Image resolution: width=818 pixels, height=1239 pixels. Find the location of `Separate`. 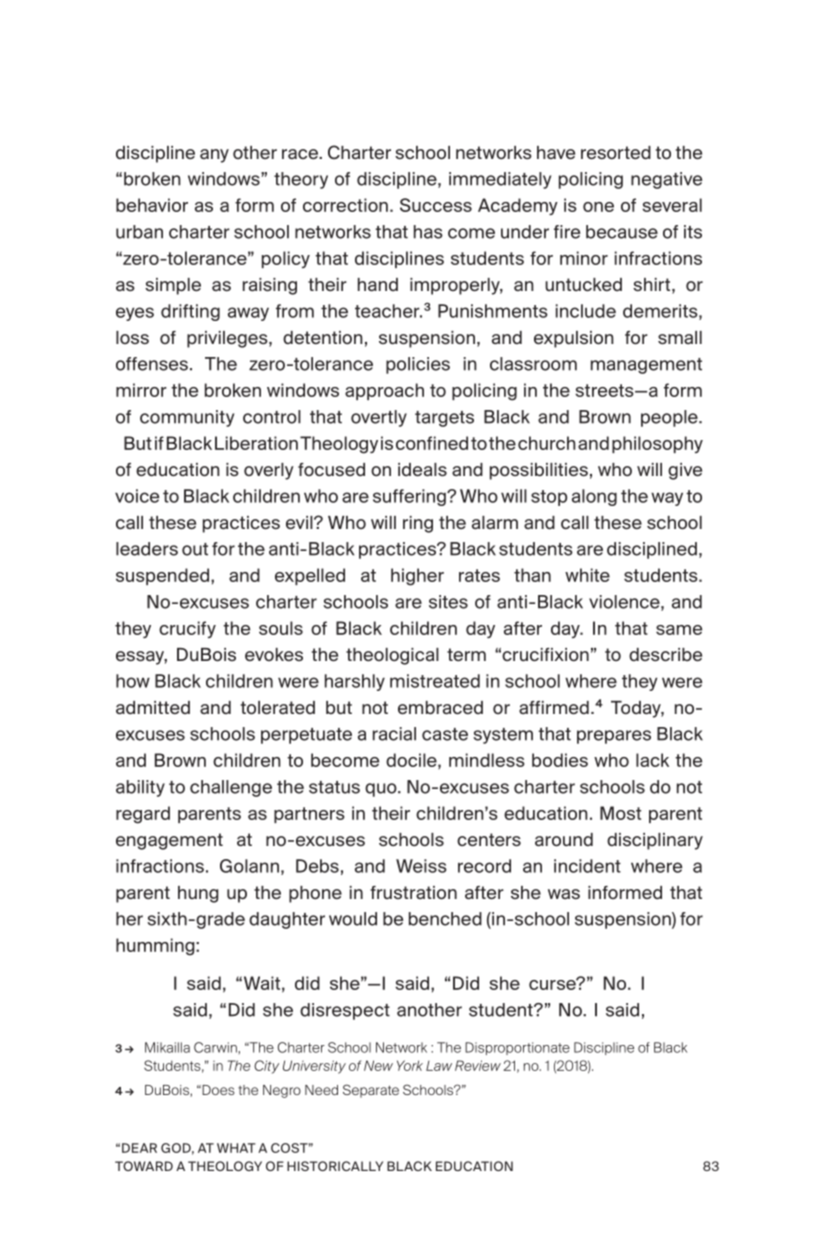

Separate is located at coordinates (371, 1091).
